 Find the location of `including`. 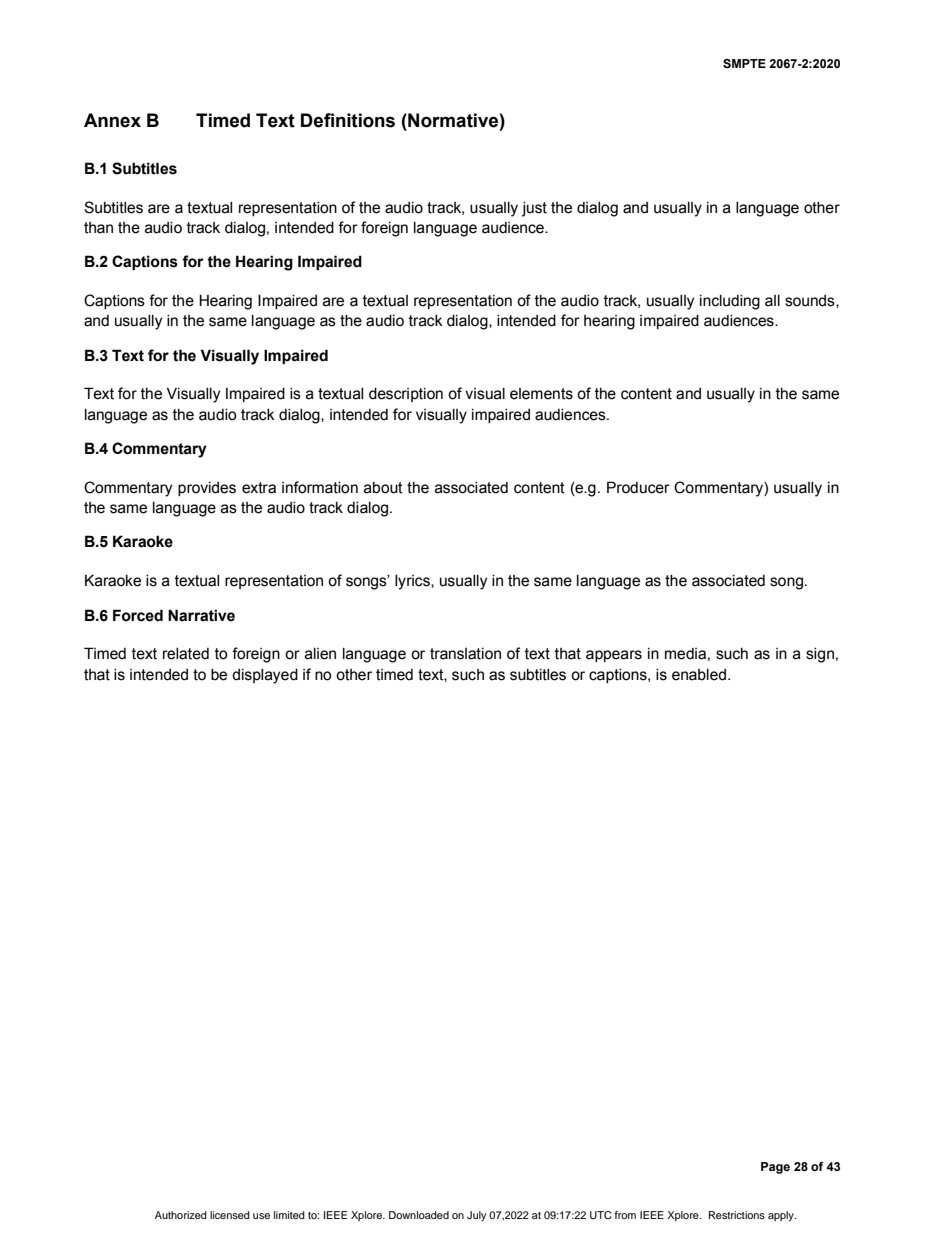

including is located at coordinates (730, 302).
